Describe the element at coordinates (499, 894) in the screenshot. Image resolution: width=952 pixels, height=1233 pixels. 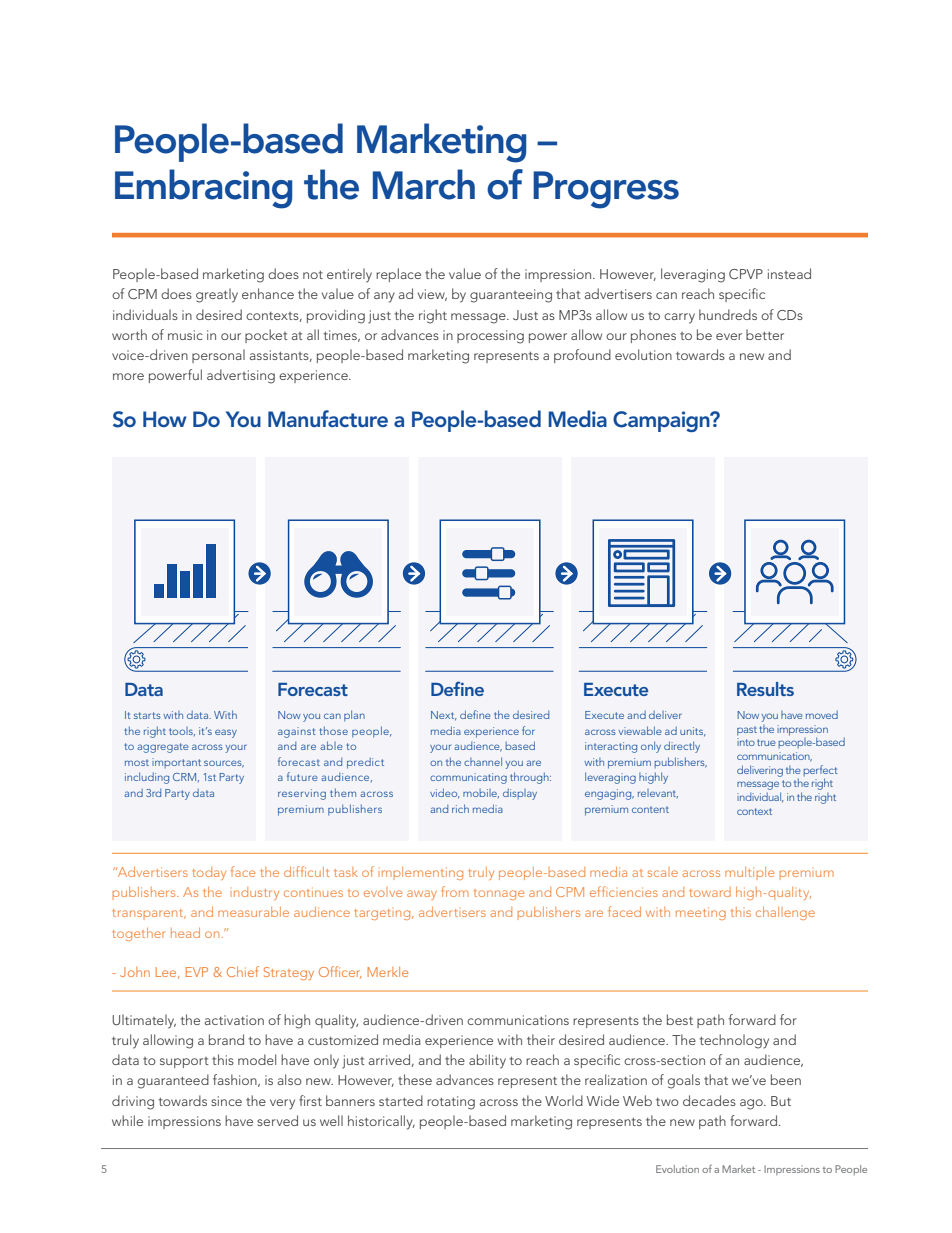
I see `tonnage` at that location.
